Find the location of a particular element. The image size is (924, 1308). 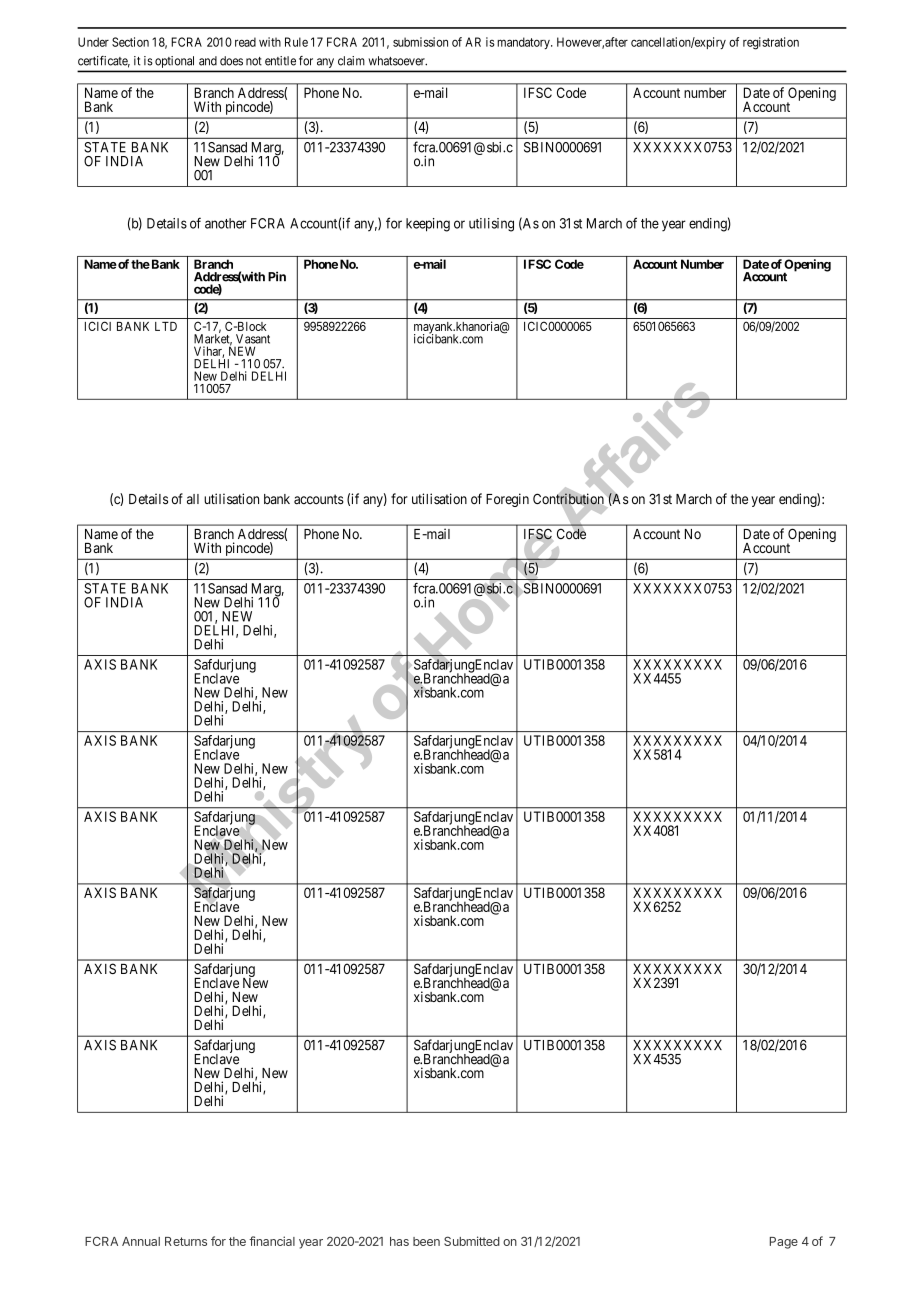

another is located at coordinates (225, 223).
